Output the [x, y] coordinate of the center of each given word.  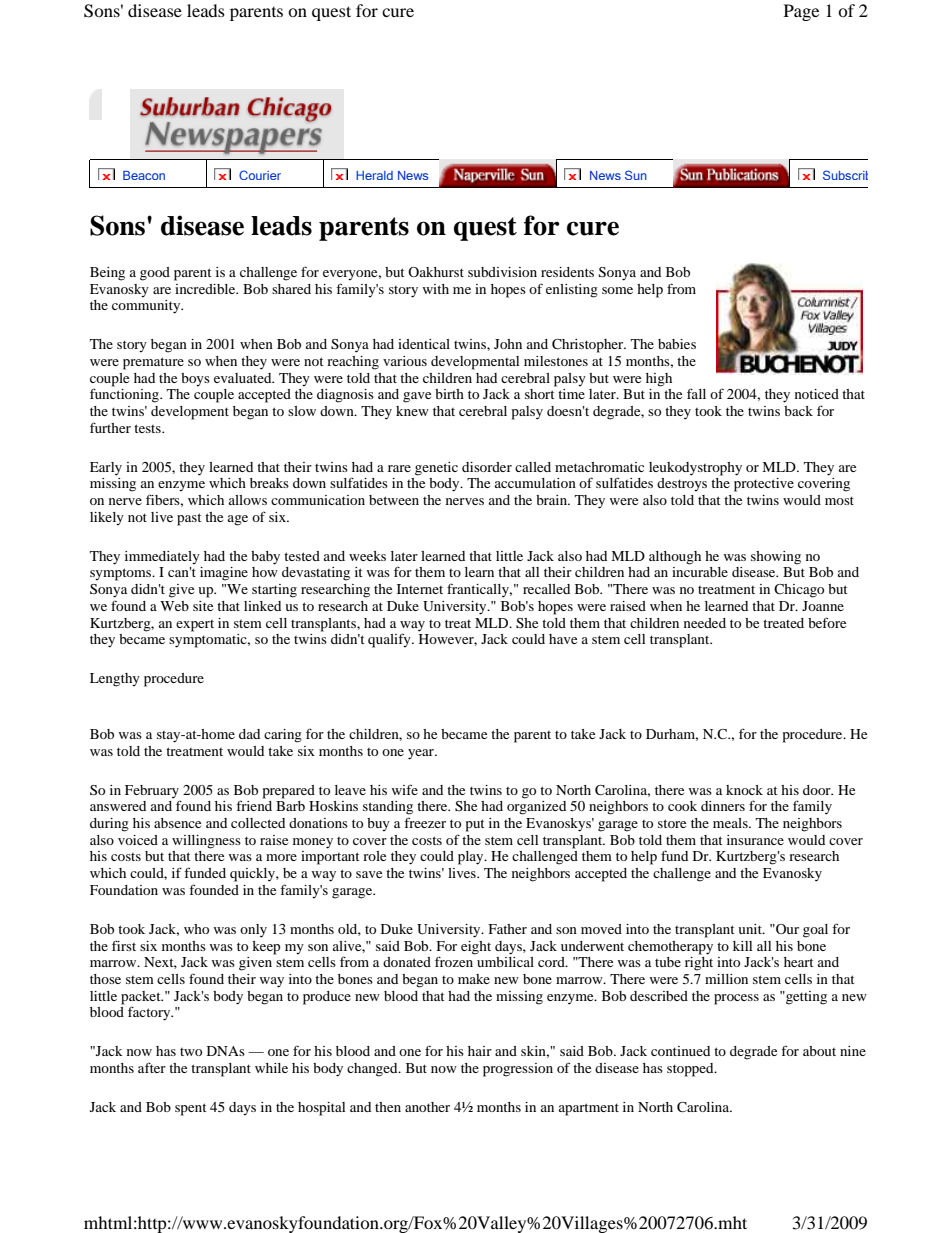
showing [776, 558]
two [191, 1052]
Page [801, 12]
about [819, 1051]
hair [480, 1051]
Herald [374, 175]
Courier [260, 175]
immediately [162, 558]
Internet [420, 589]
